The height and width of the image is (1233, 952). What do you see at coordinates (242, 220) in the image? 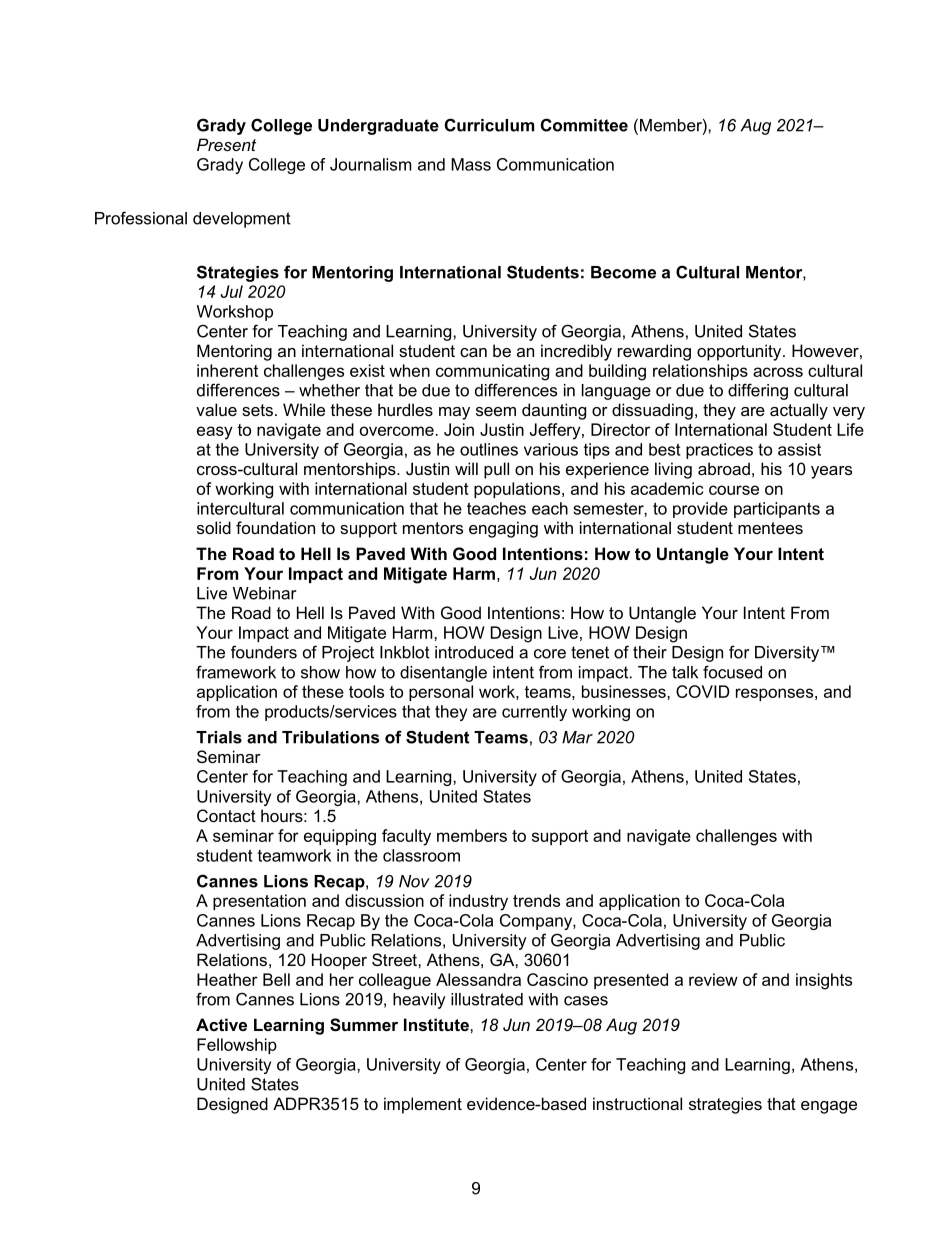
I see `development` at bounding box center [242, 220].
